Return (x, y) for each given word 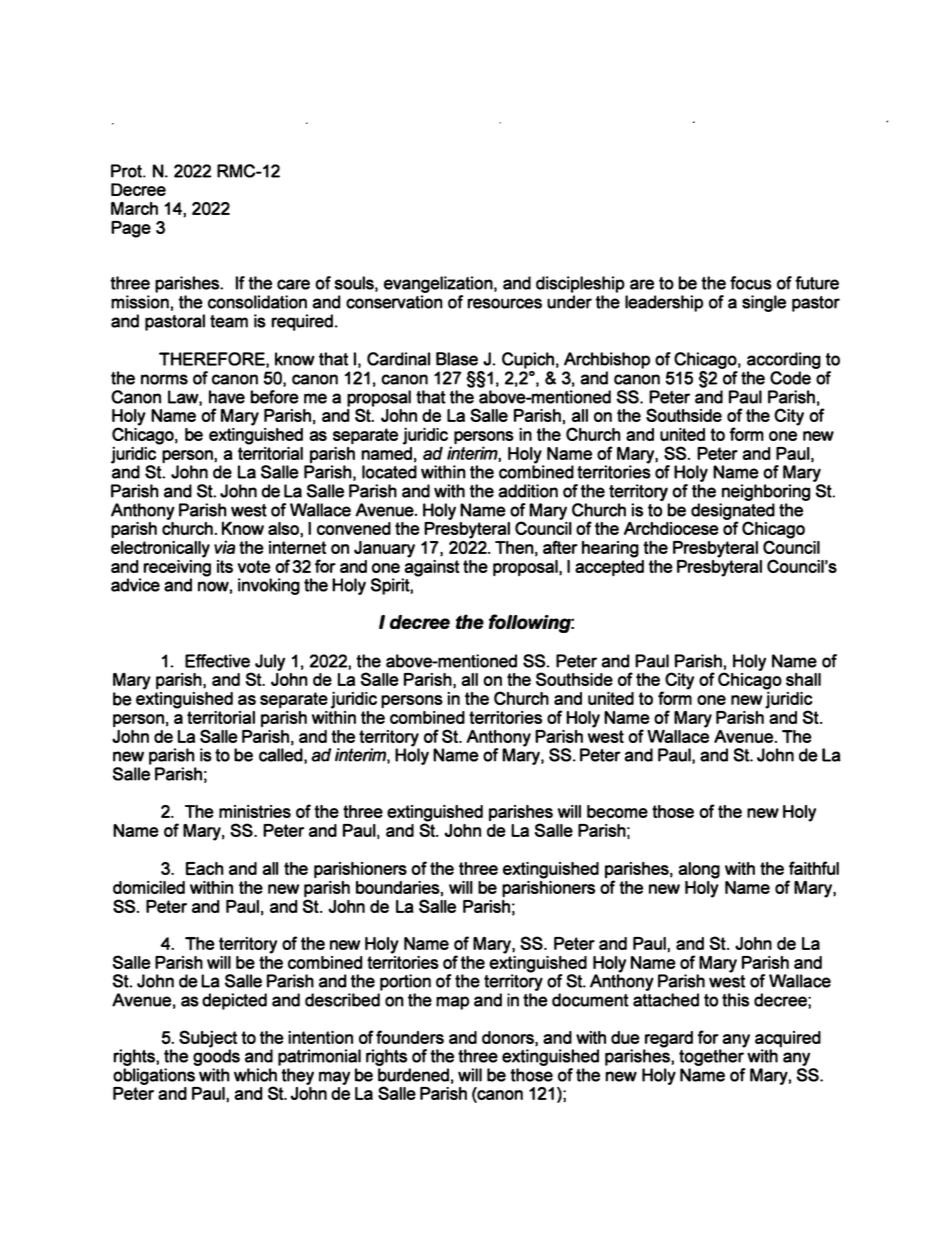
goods (216, 1056)
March (134, 208)
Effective (217, 661)
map (452, 1003)
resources (504, 303)
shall (803, 679)
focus (751, 283)
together (712, 1056)
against (431, 568)
